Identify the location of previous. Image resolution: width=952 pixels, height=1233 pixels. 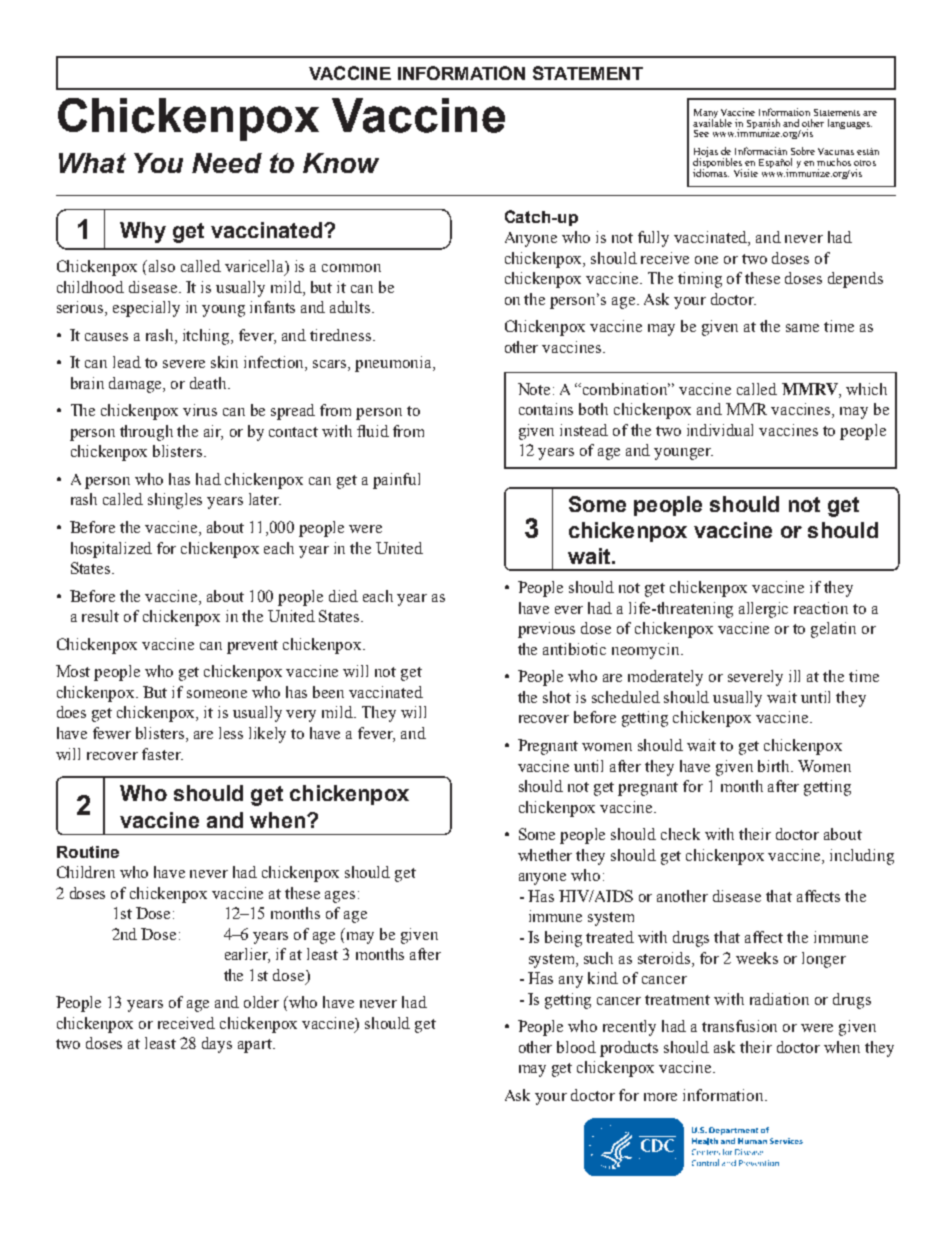
(546, 630).
